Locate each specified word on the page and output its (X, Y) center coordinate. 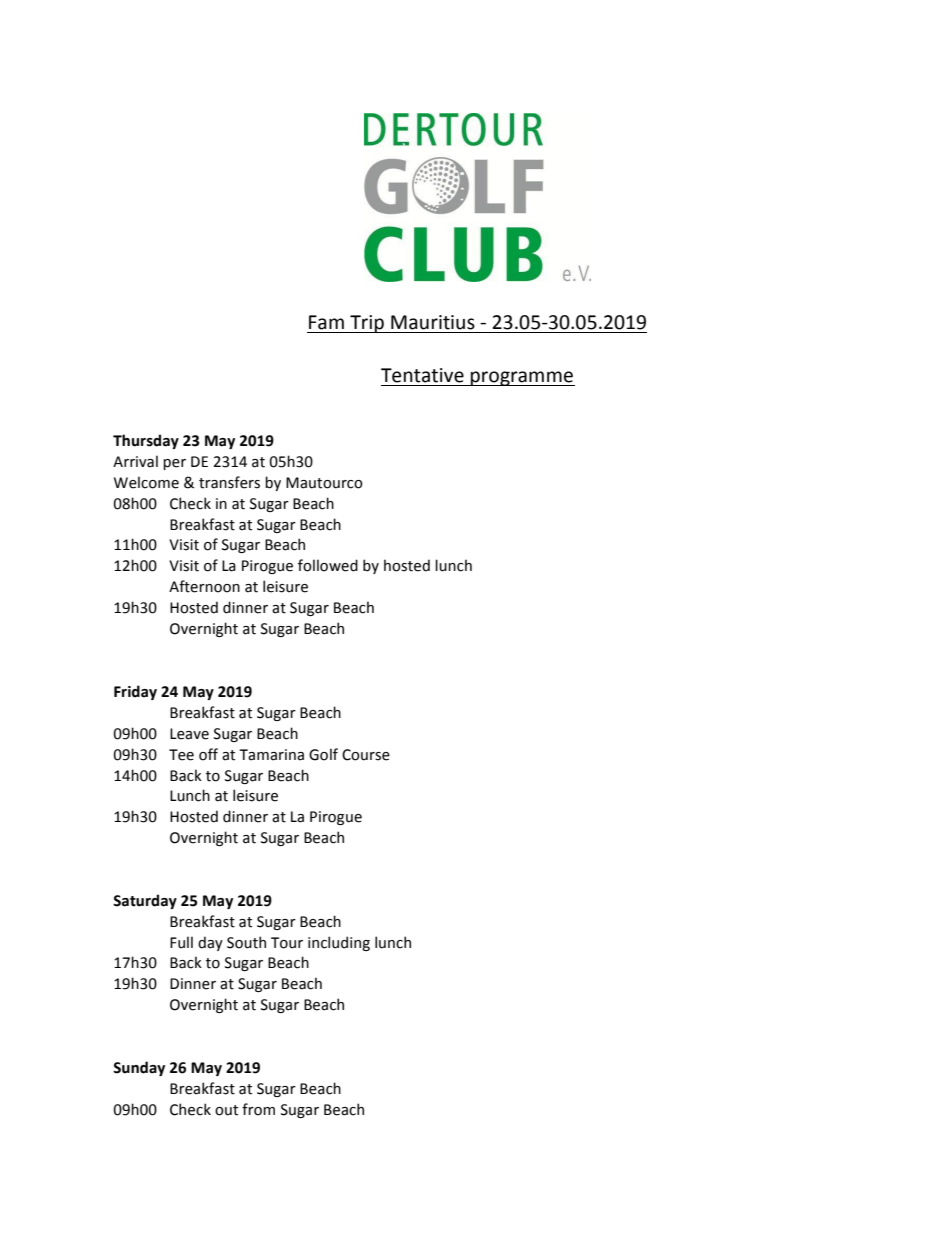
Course (366, 755)
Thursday (146, 441)
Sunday (139, 1068)
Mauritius (433, 322)
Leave (189, 734)
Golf (323, 754)
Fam (326, 322)
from (258, 1109)
